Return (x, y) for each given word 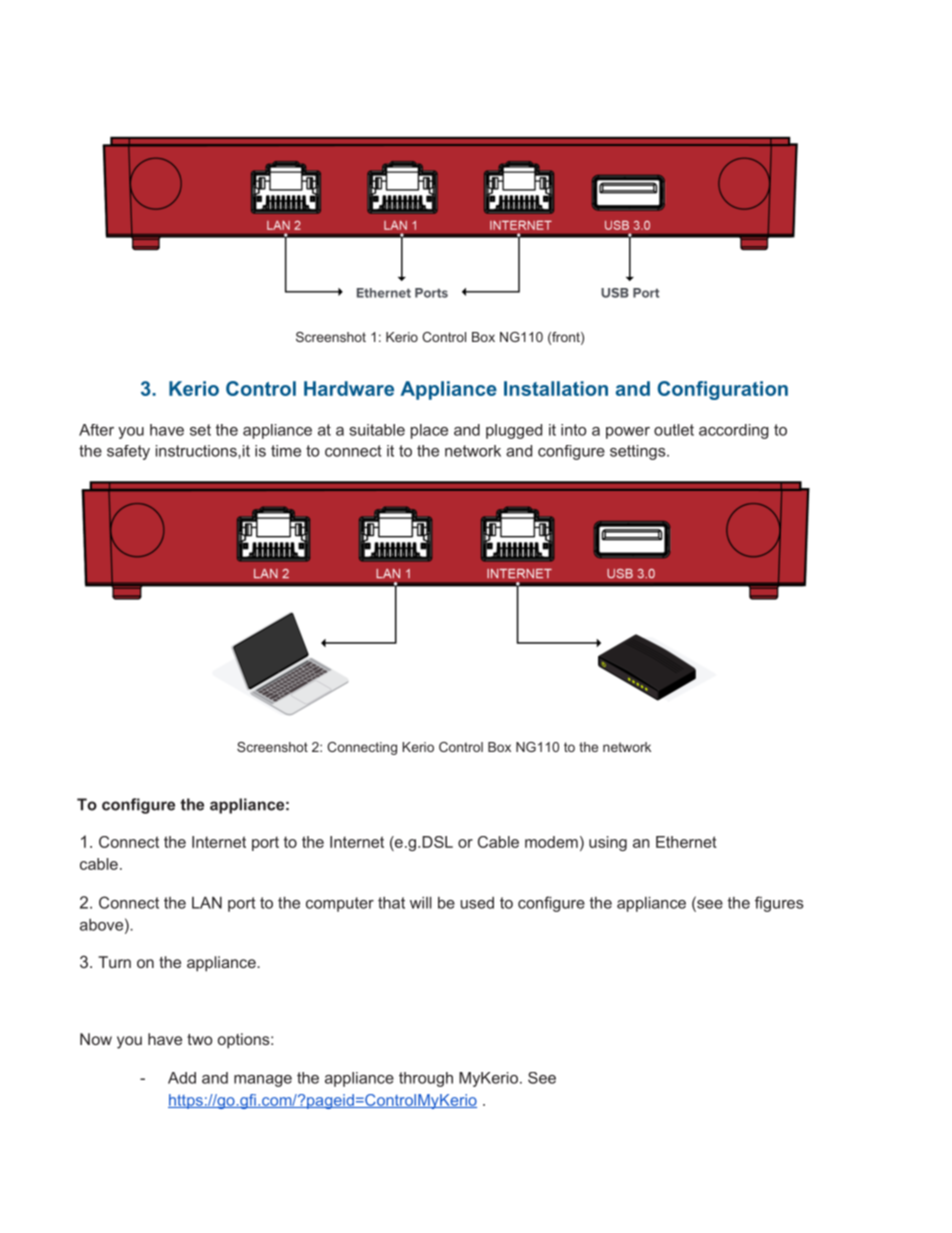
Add (182, 1078)
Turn (114, 962)
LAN (207, 903)
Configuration (722, 390)
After (96, 430)
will (421, 903)
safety (128, 452)
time (286, 451)
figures (779, 904)
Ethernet (686, 842)
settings (637, 452)
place (429, 431)
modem (551, 842)
